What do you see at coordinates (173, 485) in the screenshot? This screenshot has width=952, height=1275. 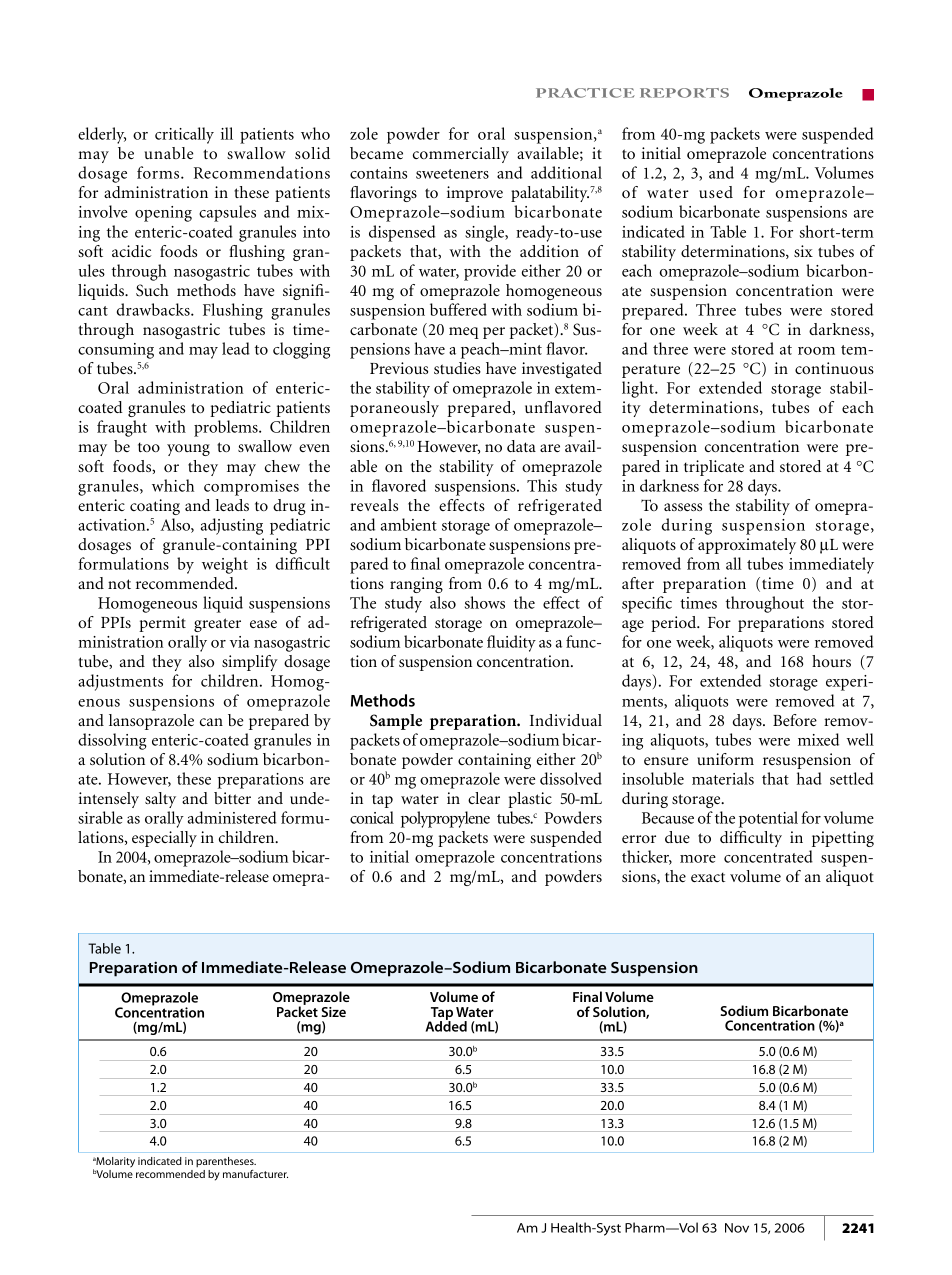 I see `which` at bounding box center [173, 485].
